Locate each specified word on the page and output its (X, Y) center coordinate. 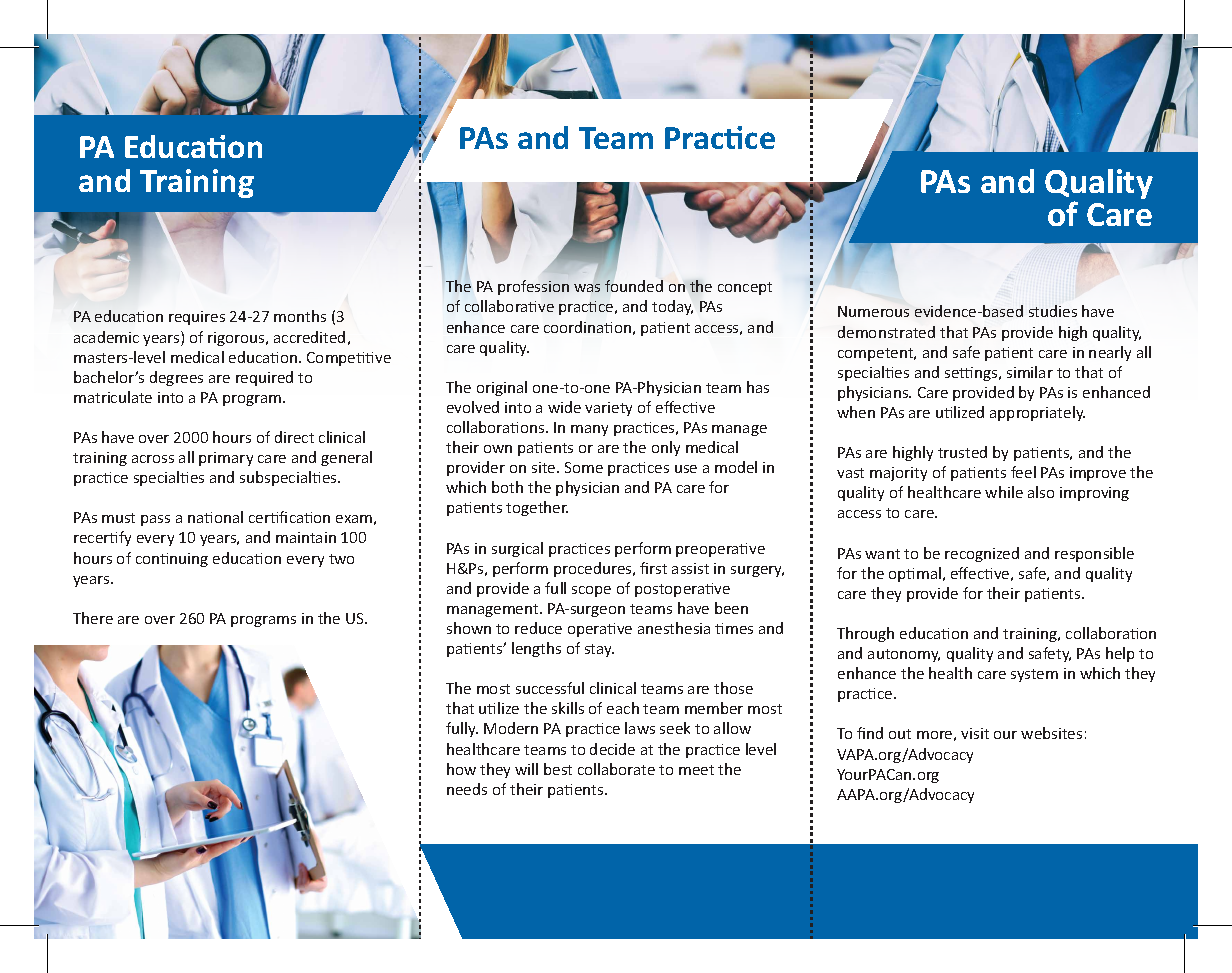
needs (467, 789)
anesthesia (674, 628)
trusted (962, 452)
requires (197, 318)
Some (584, 467)
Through (865, 634)
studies (1053, 311)
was (587, 288)
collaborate (616, 769)
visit (975, 733)
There (93, 618)
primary (226, 459)
